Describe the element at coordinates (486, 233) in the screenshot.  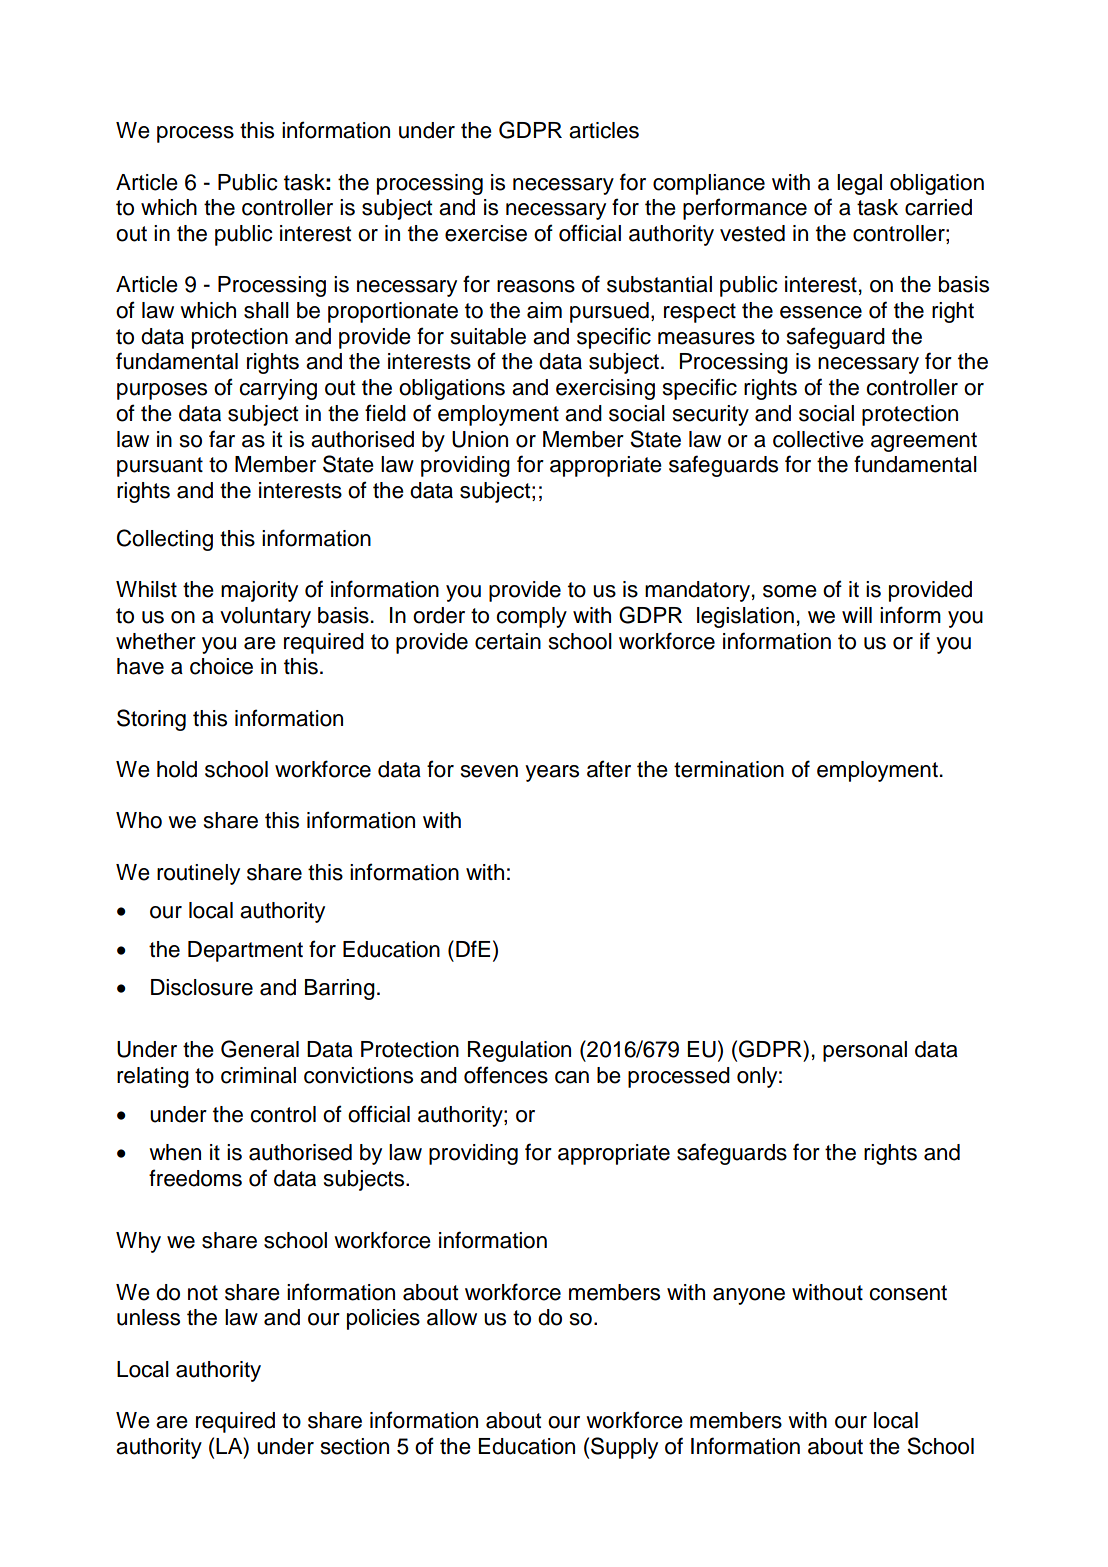
I see `exercise` at that location.
